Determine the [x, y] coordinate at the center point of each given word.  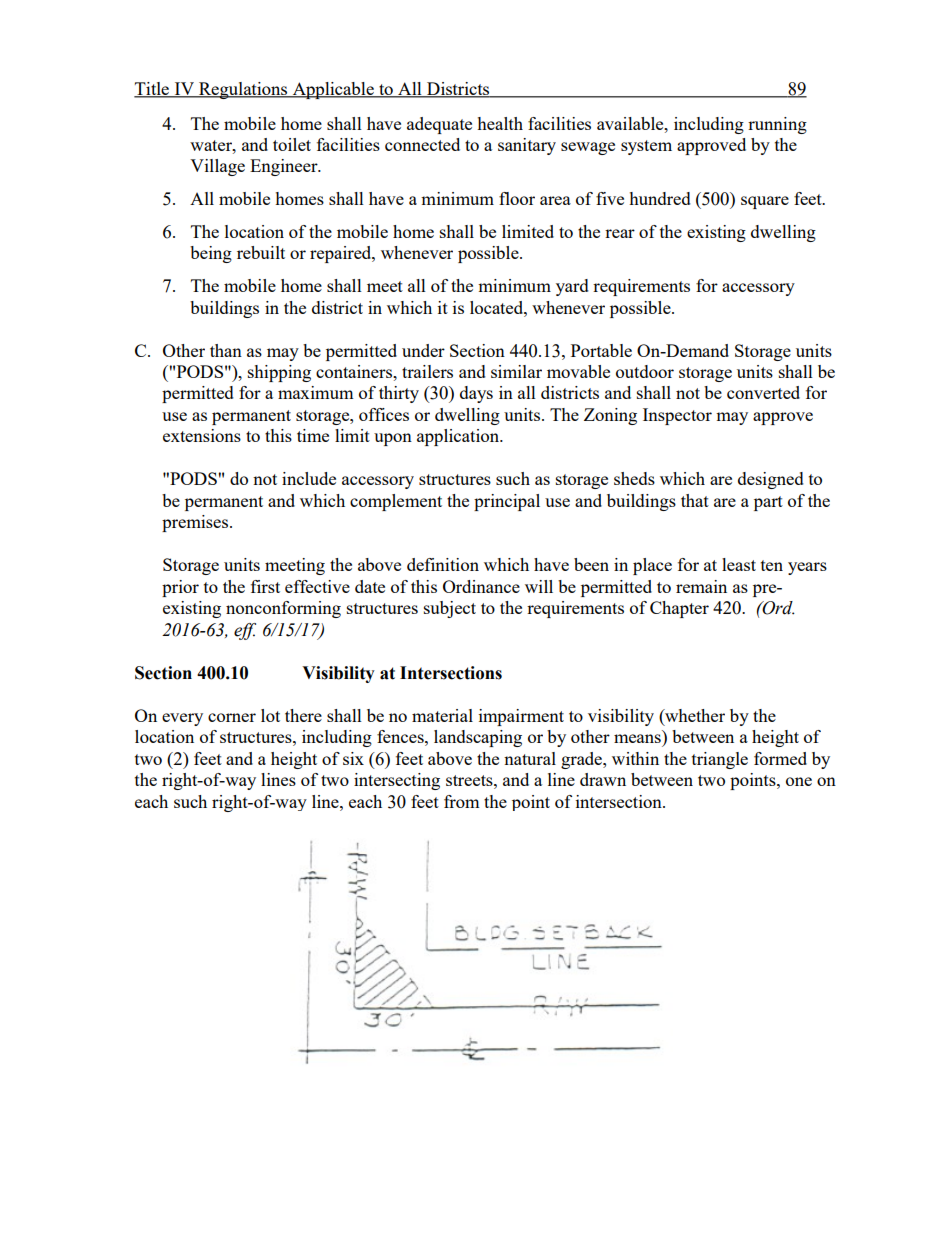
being [211, 254]
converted [763, 392]
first [265, 586]
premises [196, 523]
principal [507, 502]
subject [450, 609]
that [695, 500]
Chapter [679, 609]
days [476, 394]
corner [232, 717]
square [765, 202]
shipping [279, 373]
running [777, 125]
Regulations [243, 90]
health [500, 123]
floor [517, 198]
